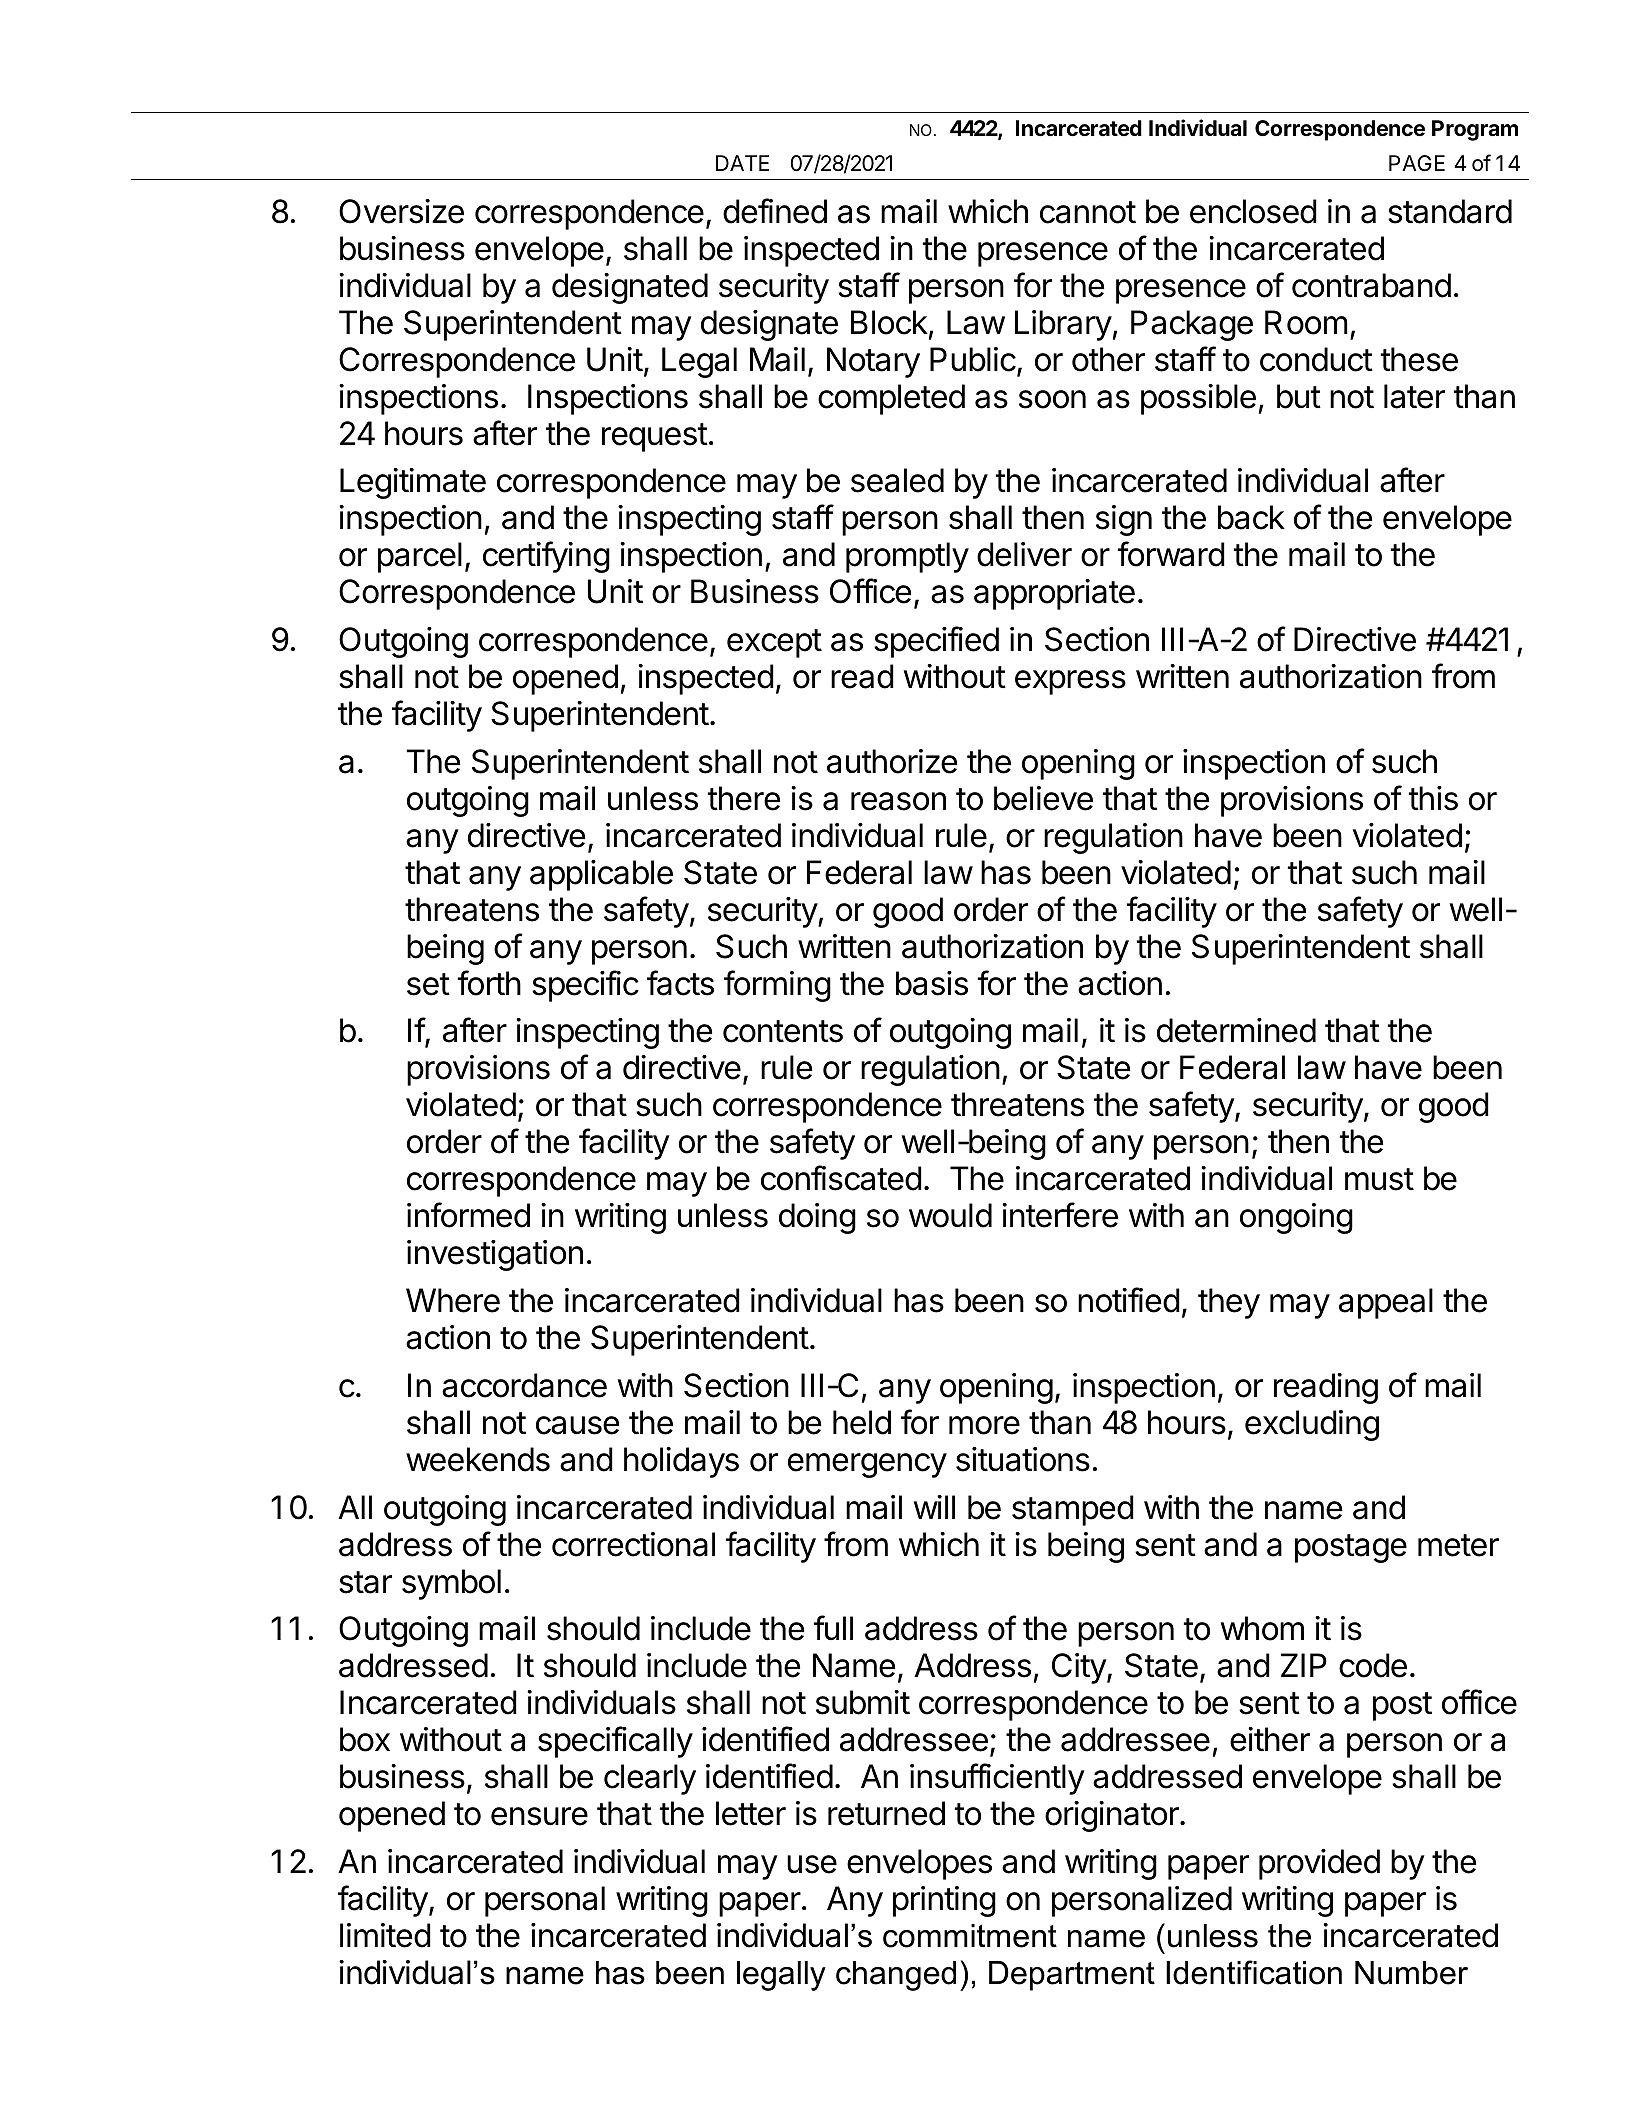 This document has width=1641, height=2123. What do you see at coordinates (1312, 1425) in the document?
I see `excluding` at bounding box center [1312, 1425].
